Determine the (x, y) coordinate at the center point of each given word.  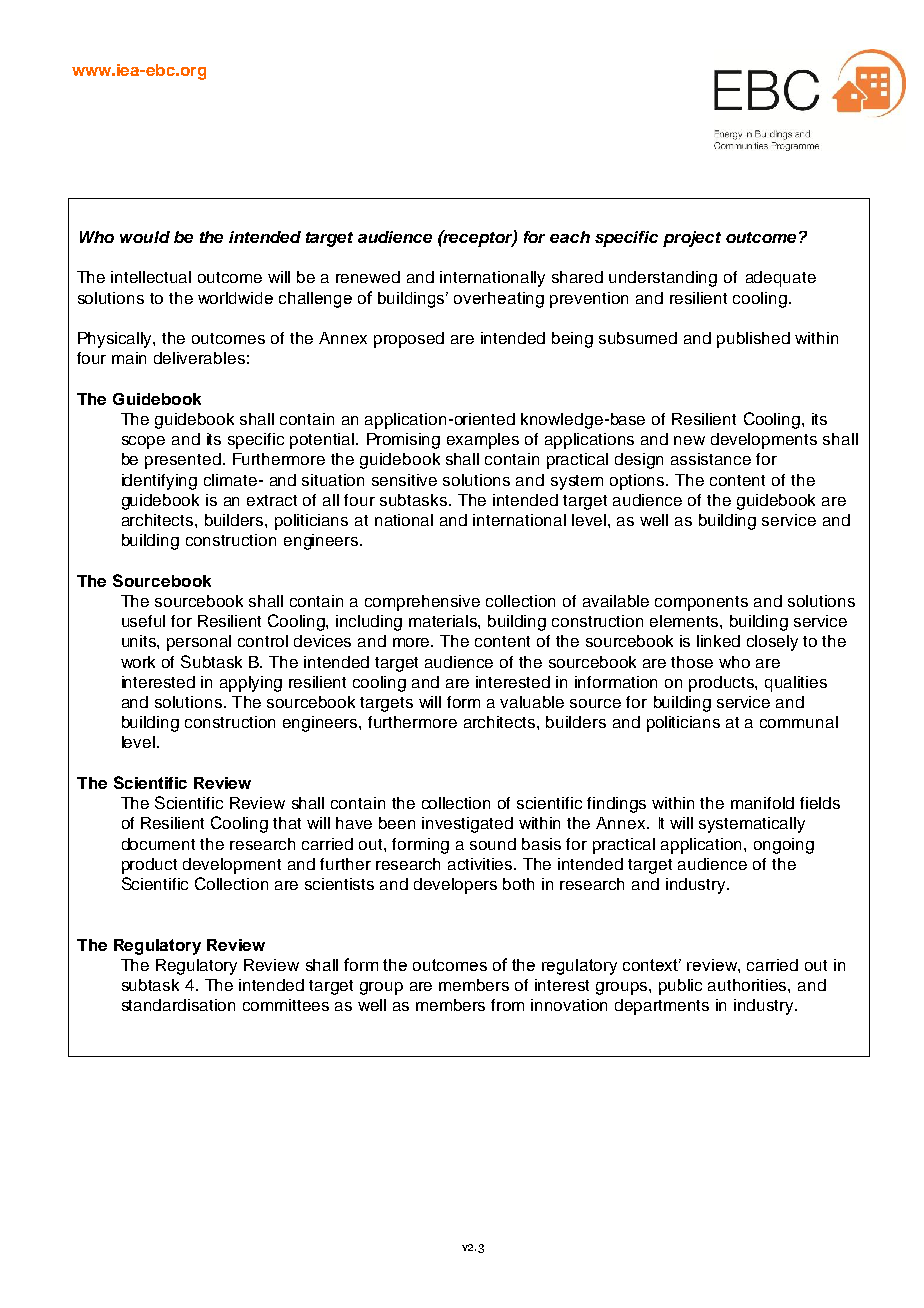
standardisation (178, 1005)
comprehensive (422, 603)
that (287, 823)
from (507, 1005)
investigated (467, 825)
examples (483, 441)
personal (199, 643)
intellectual (151, 277)
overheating (499, 300)
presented (183, 461)
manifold (762, 803)
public (680, 987)
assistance (711, 459)
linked (718, 641)
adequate (781, 279)
